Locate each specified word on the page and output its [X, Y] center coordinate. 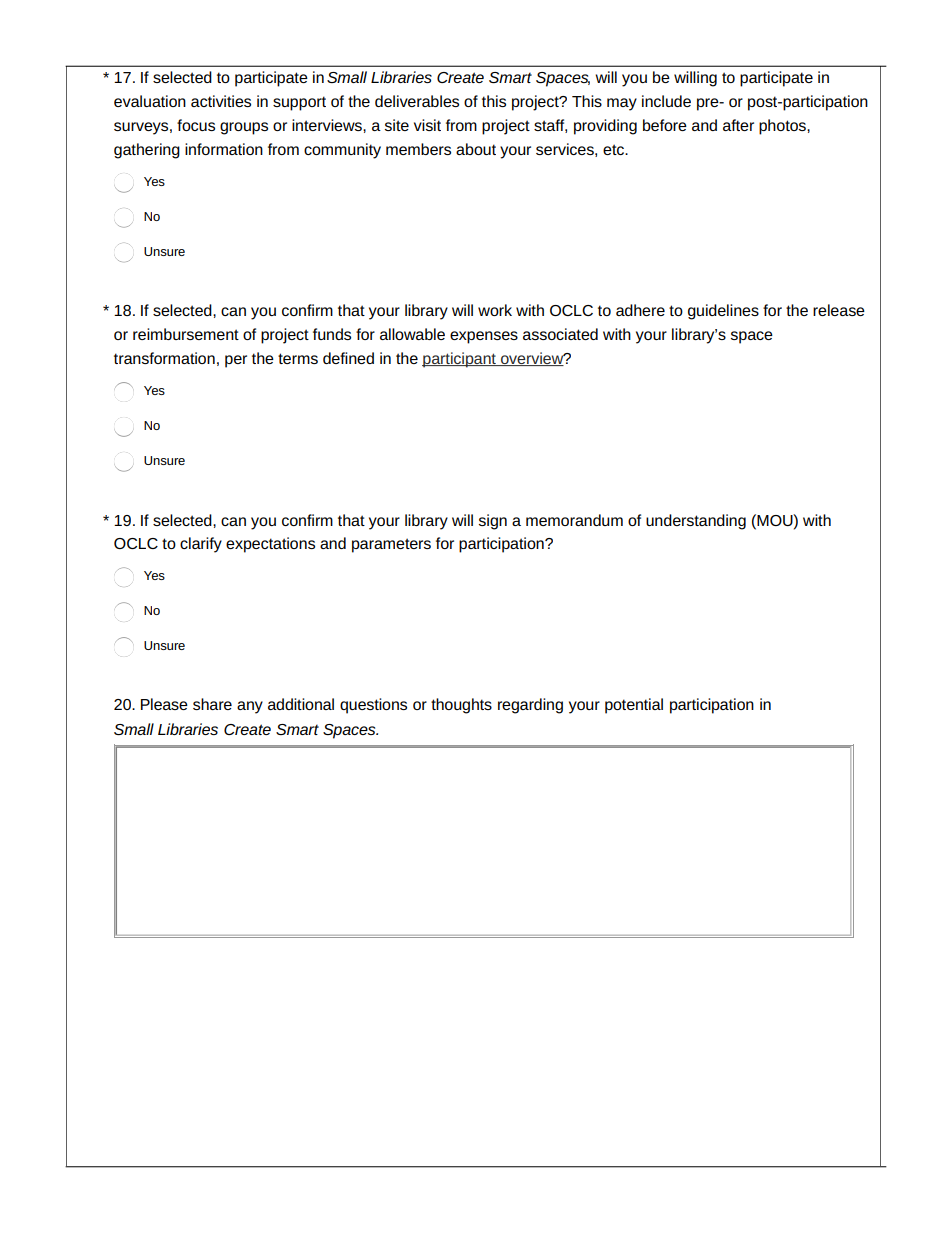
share [212, 704]
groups [244, 128]
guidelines [723, 312]
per [236, 361]
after [738, 125]
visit [427, 125]
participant [460, 360]
